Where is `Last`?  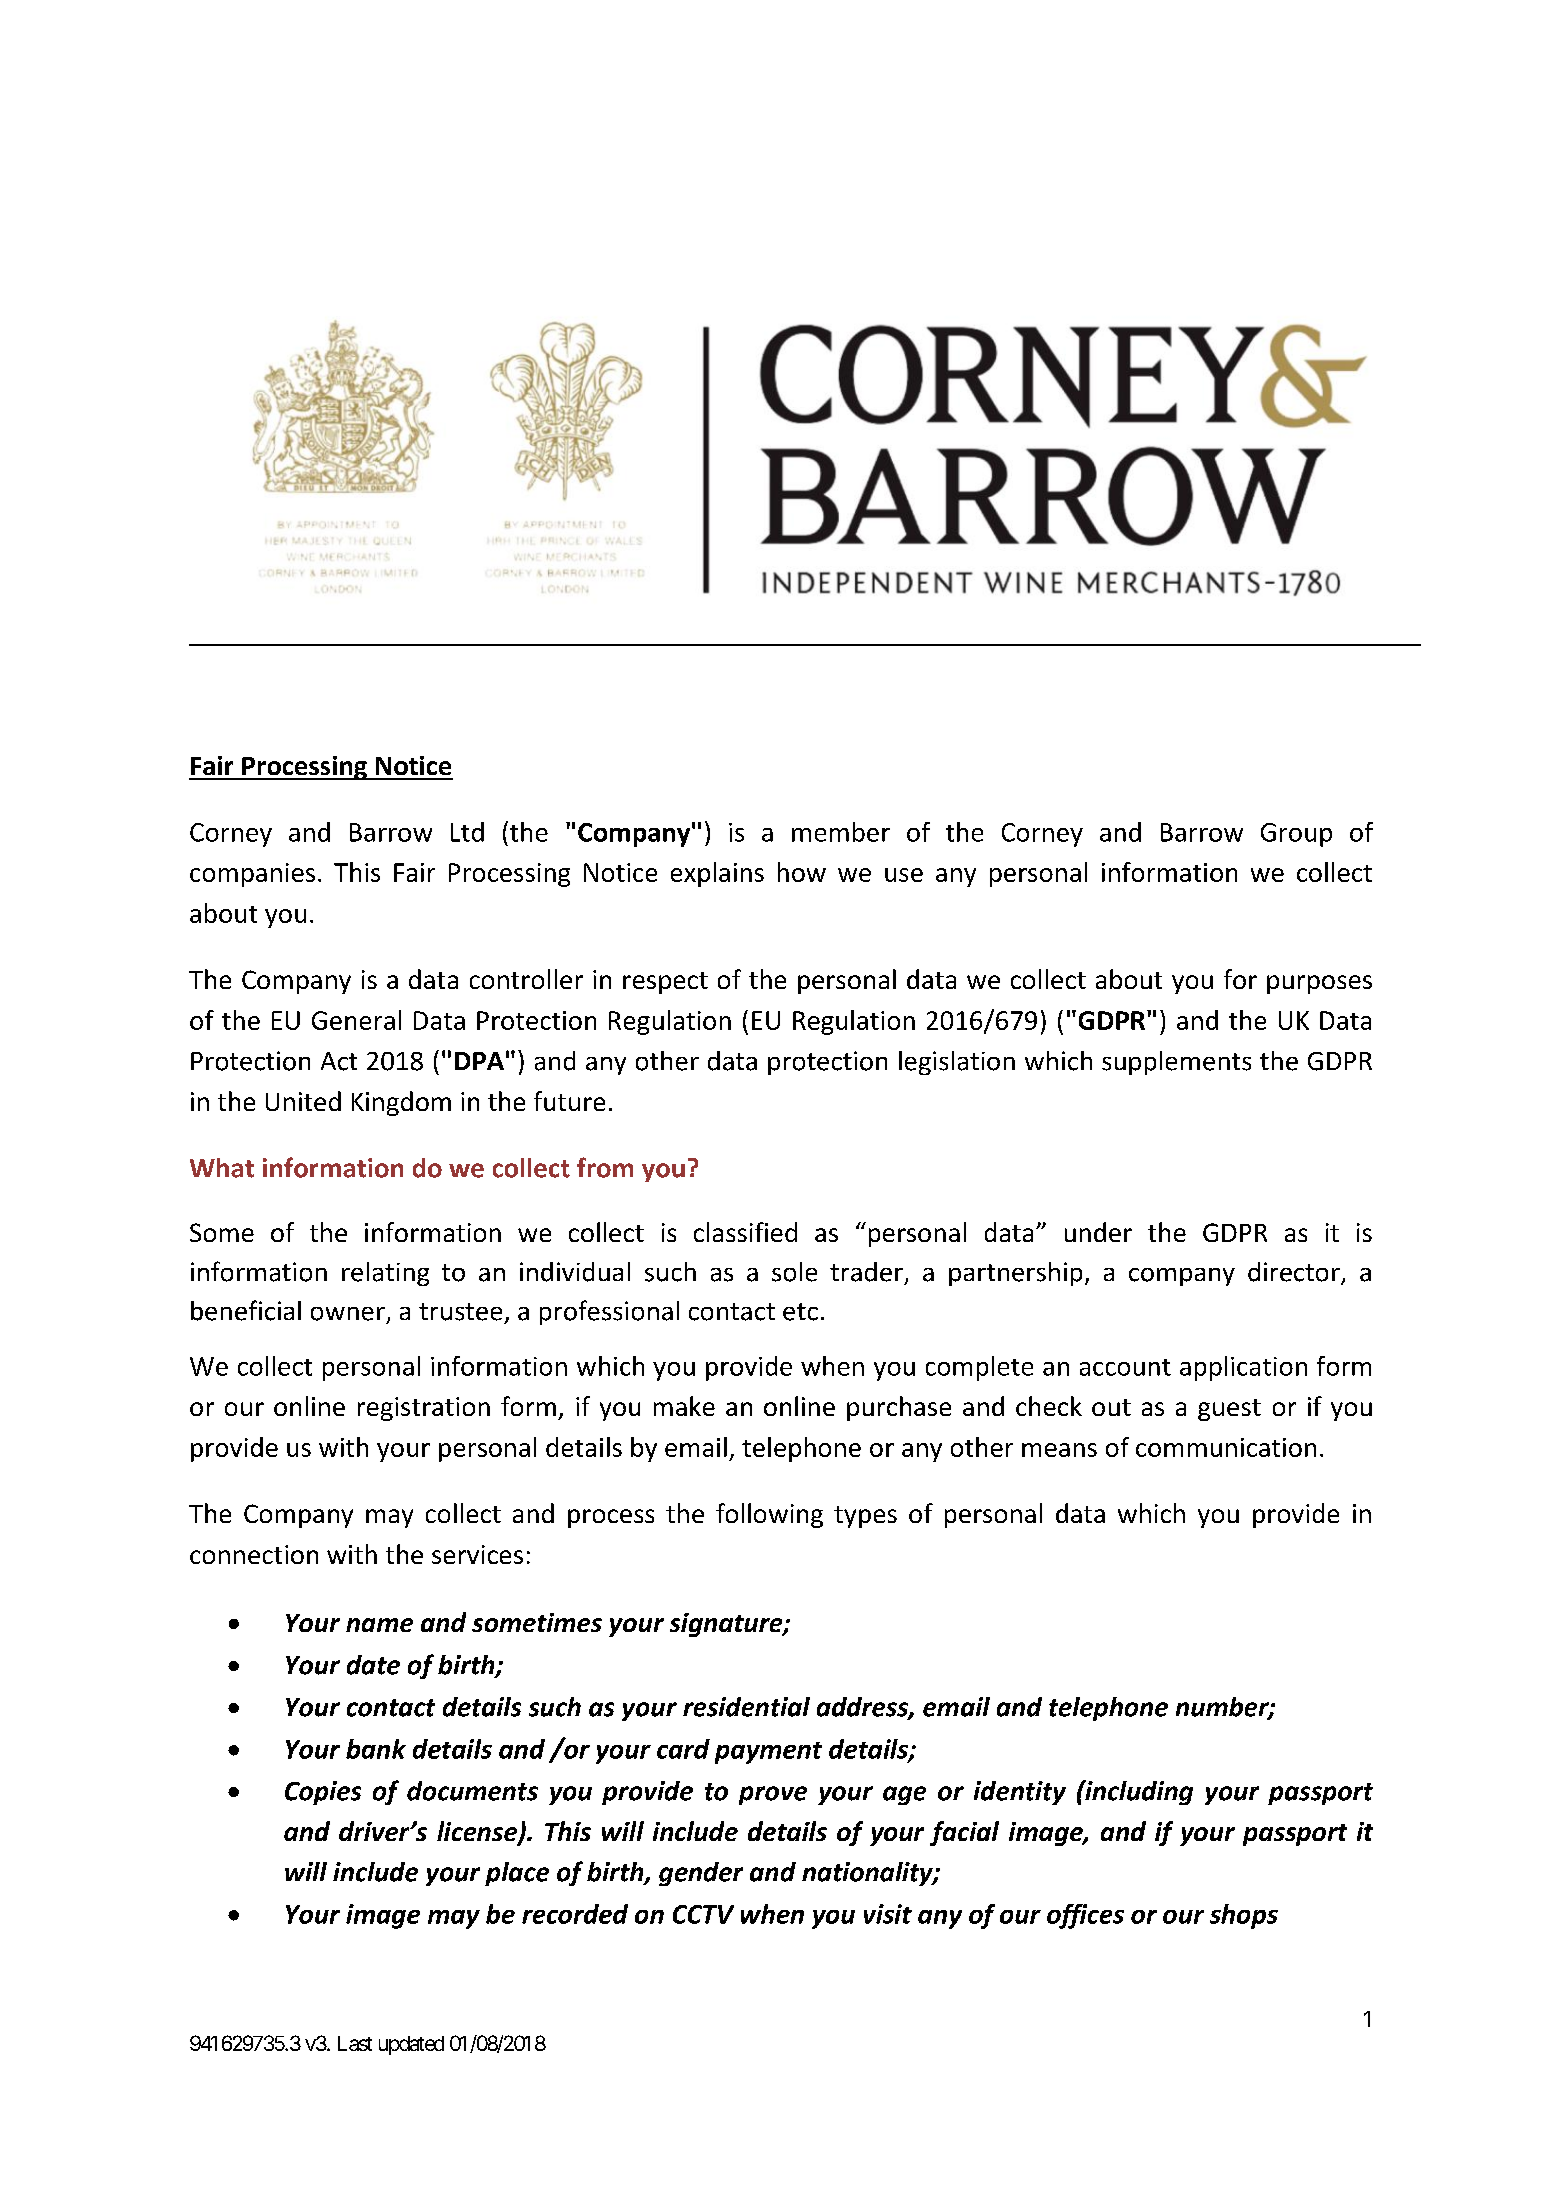 Last is located at coordinates (355, 2043).
